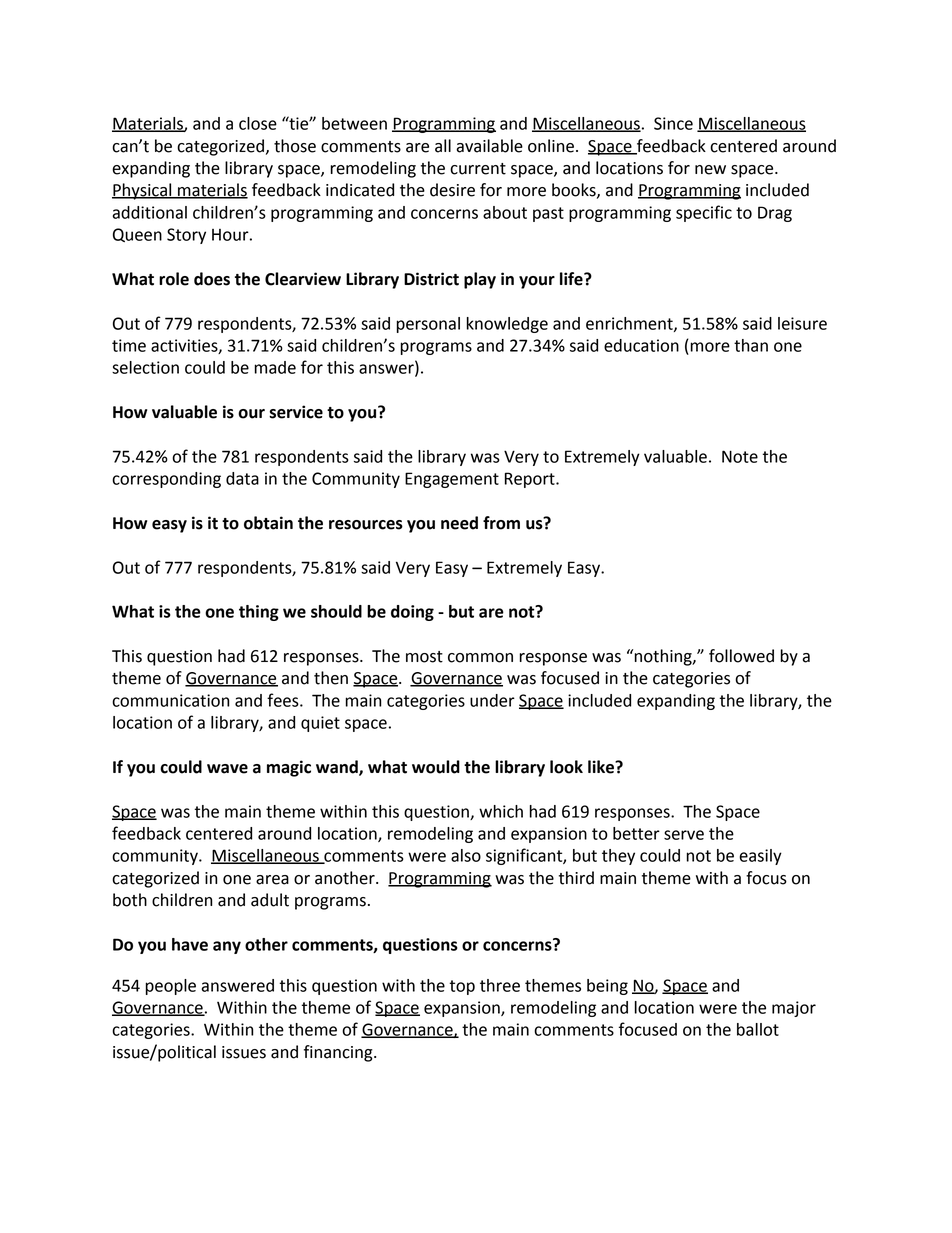  I want to click on available, so click(489, 146).
